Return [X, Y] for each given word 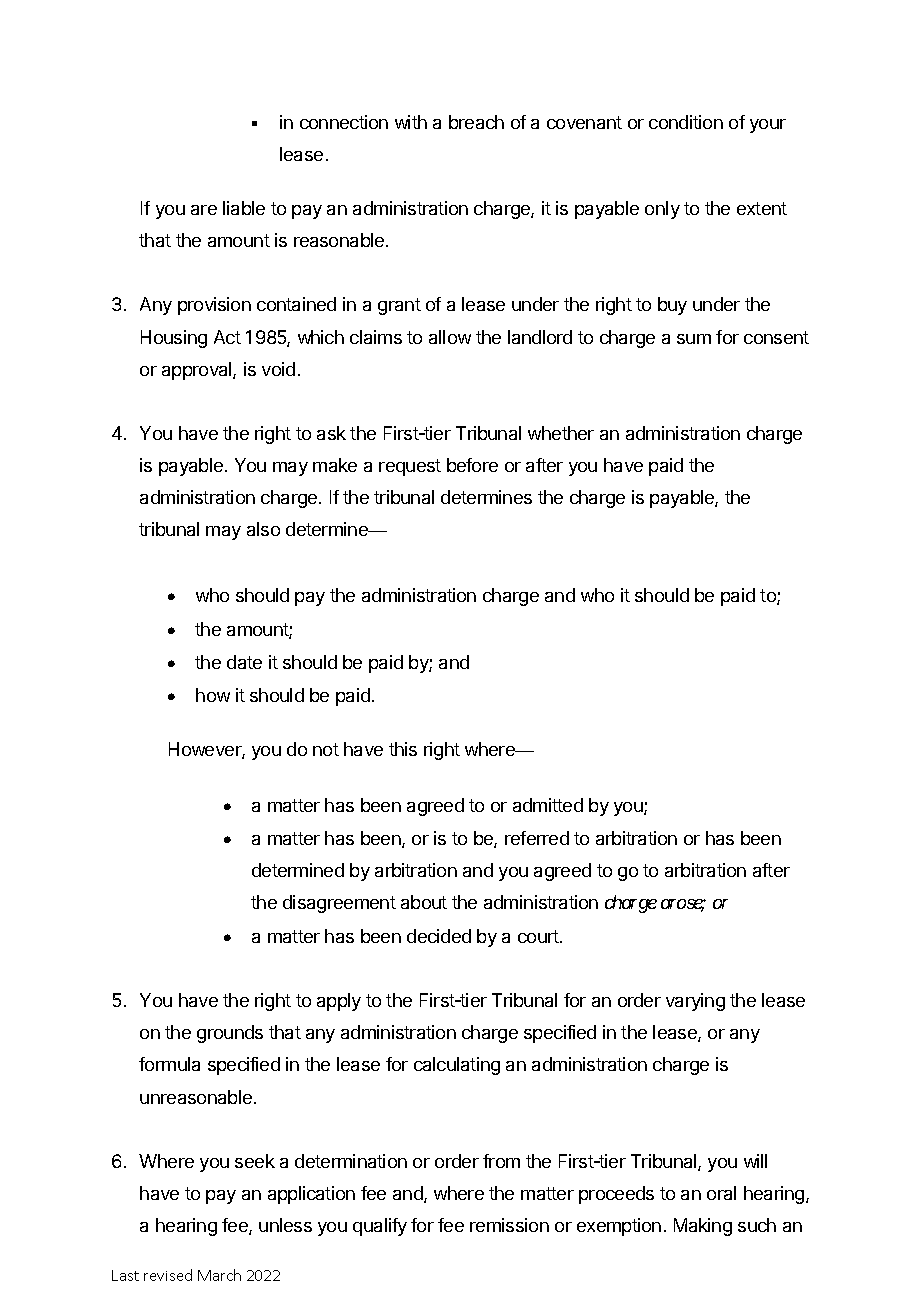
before [472, 465]
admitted [548, 805]
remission [509, 1225]
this [403, 749]
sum [694, 339]
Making [703, 1227]
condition [686, 122]
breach [476, 122]
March [219, 1275]
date [244, 662]
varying [695, 1002]
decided [439, 936]
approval [198, 371]
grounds [230, 1034]
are [204, 210]
